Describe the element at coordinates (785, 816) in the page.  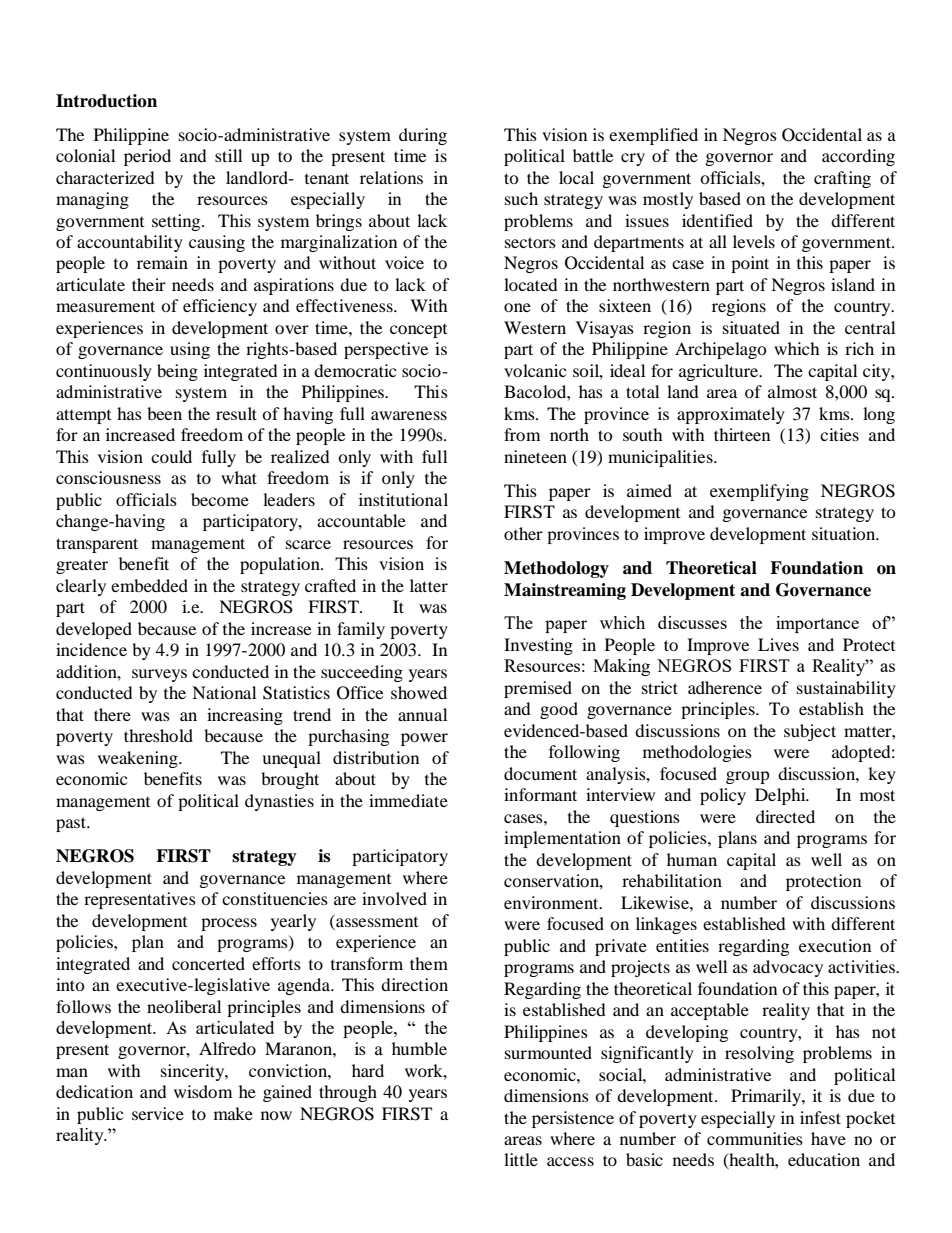
I see `directed` at that location.
